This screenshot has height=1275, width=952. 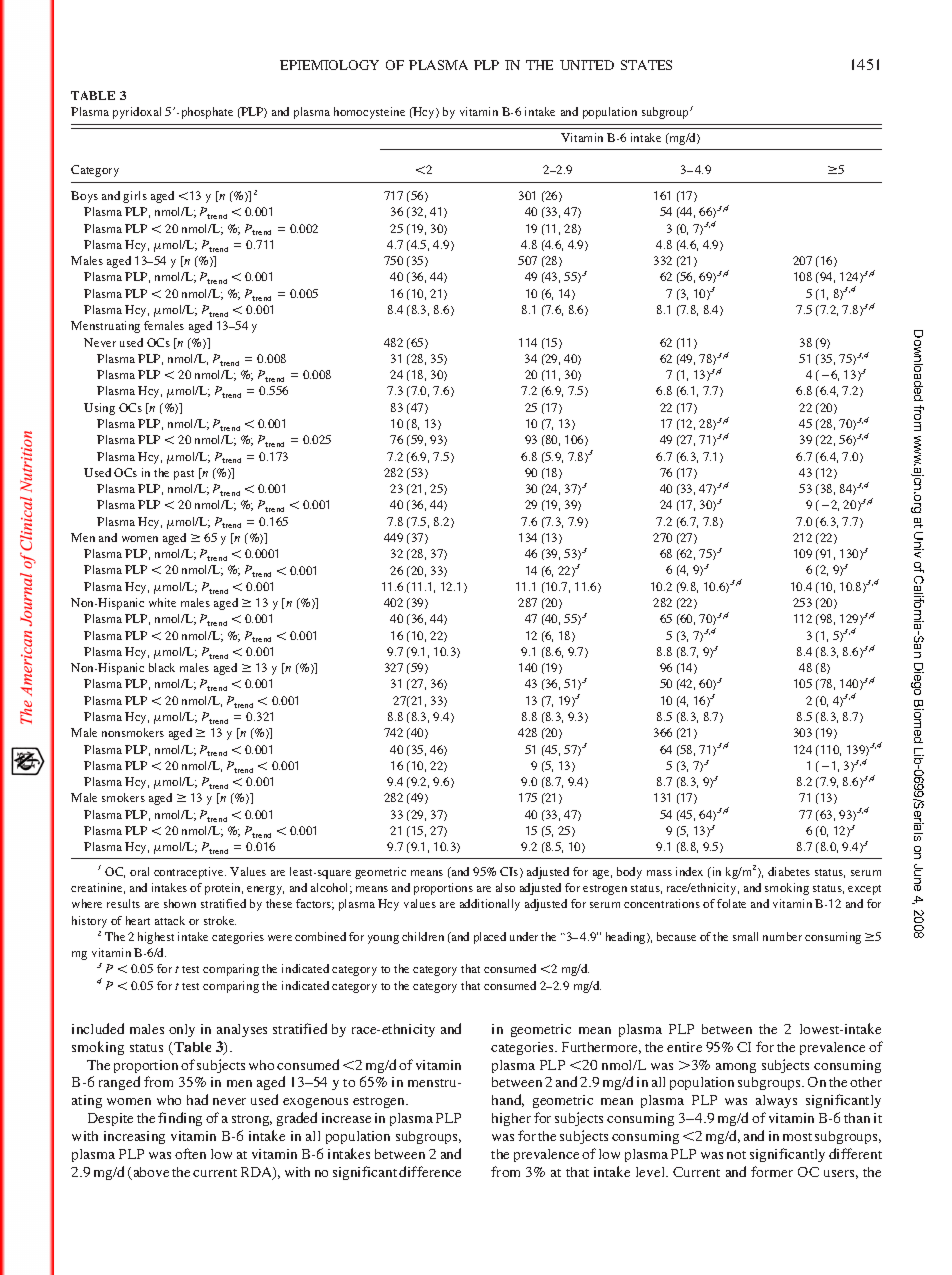 What do you see at coordinates (184, 475) in the screenshot?
I see `past` at bounding box center [184, 475].
